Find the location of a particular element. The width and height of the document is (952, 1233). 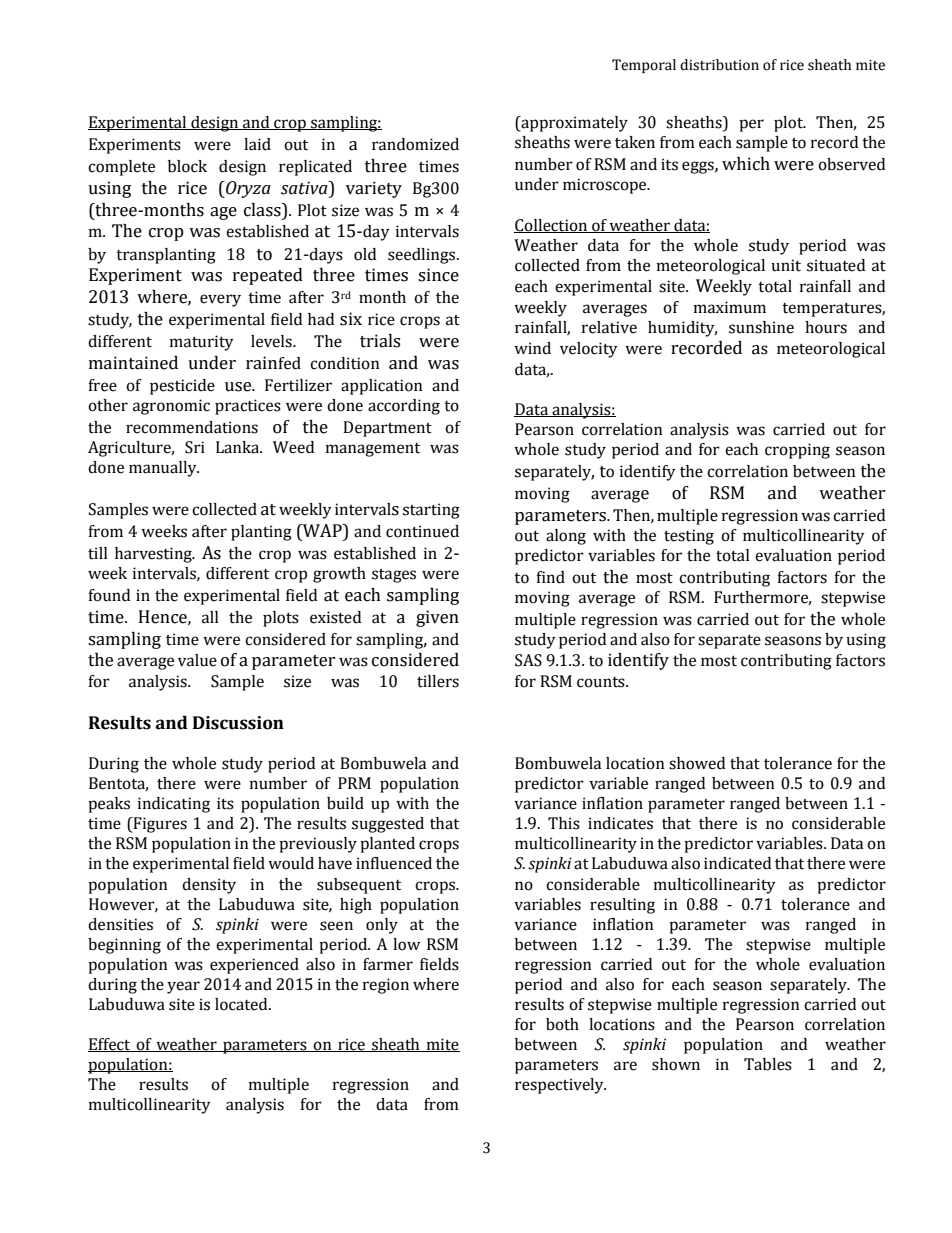

find is located at coordinates (550, 577).
